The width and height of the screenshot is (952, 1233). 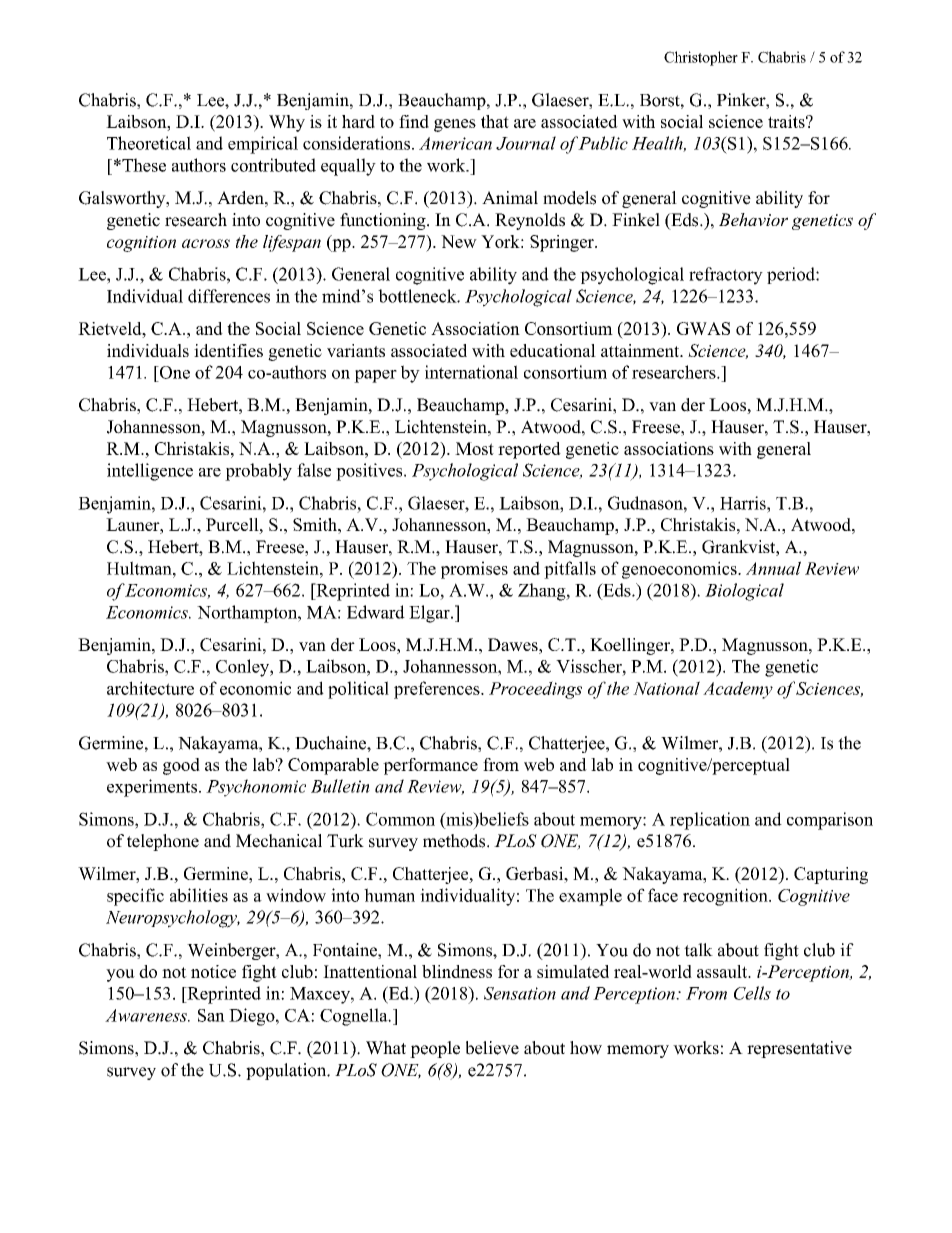 What do you see at coordinates (181, 766) in the screenshot?
I see `good` at bounding box center [181, 766].
